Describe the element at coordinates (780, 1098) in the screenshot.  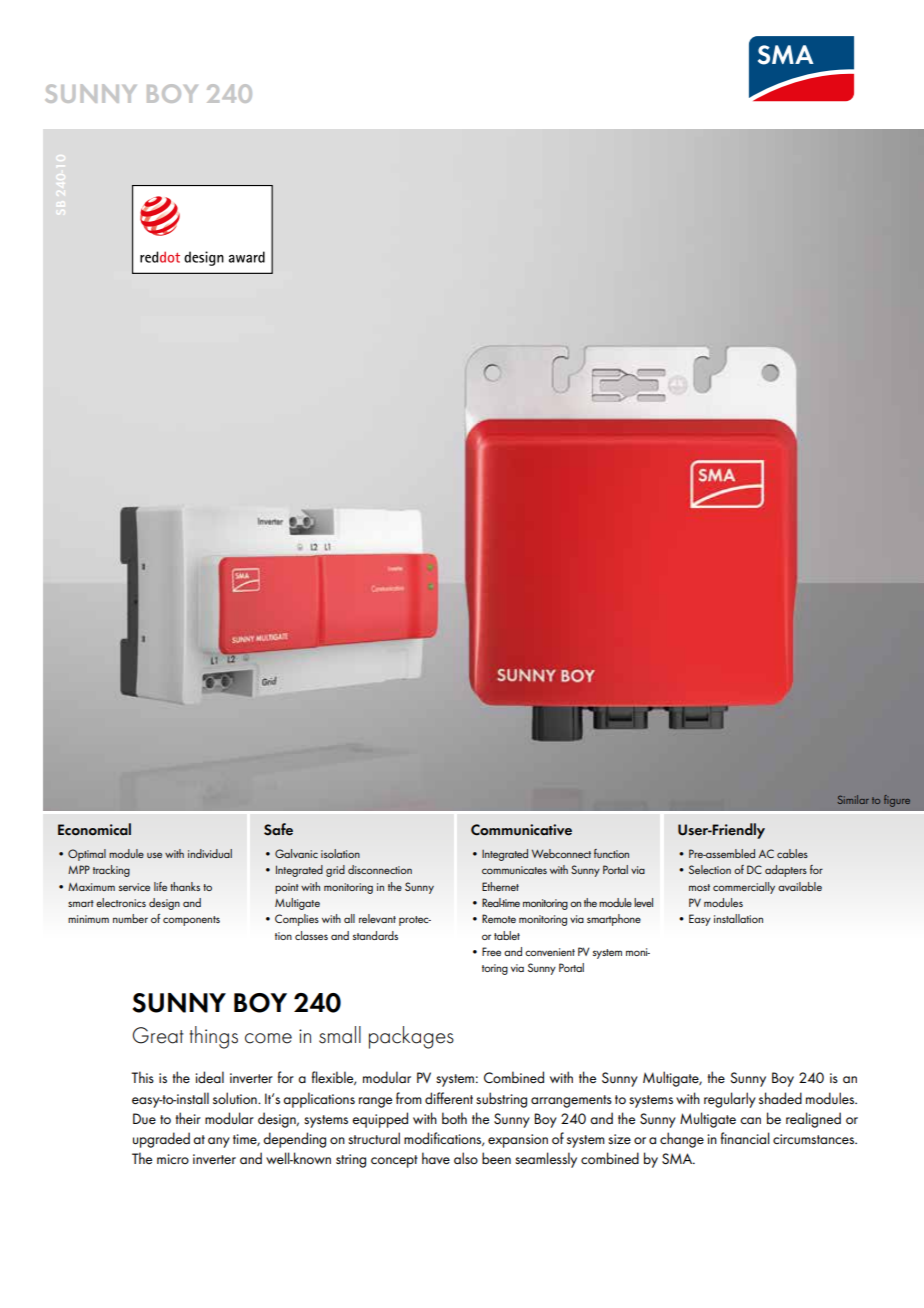
I see `shaded` at that location.
